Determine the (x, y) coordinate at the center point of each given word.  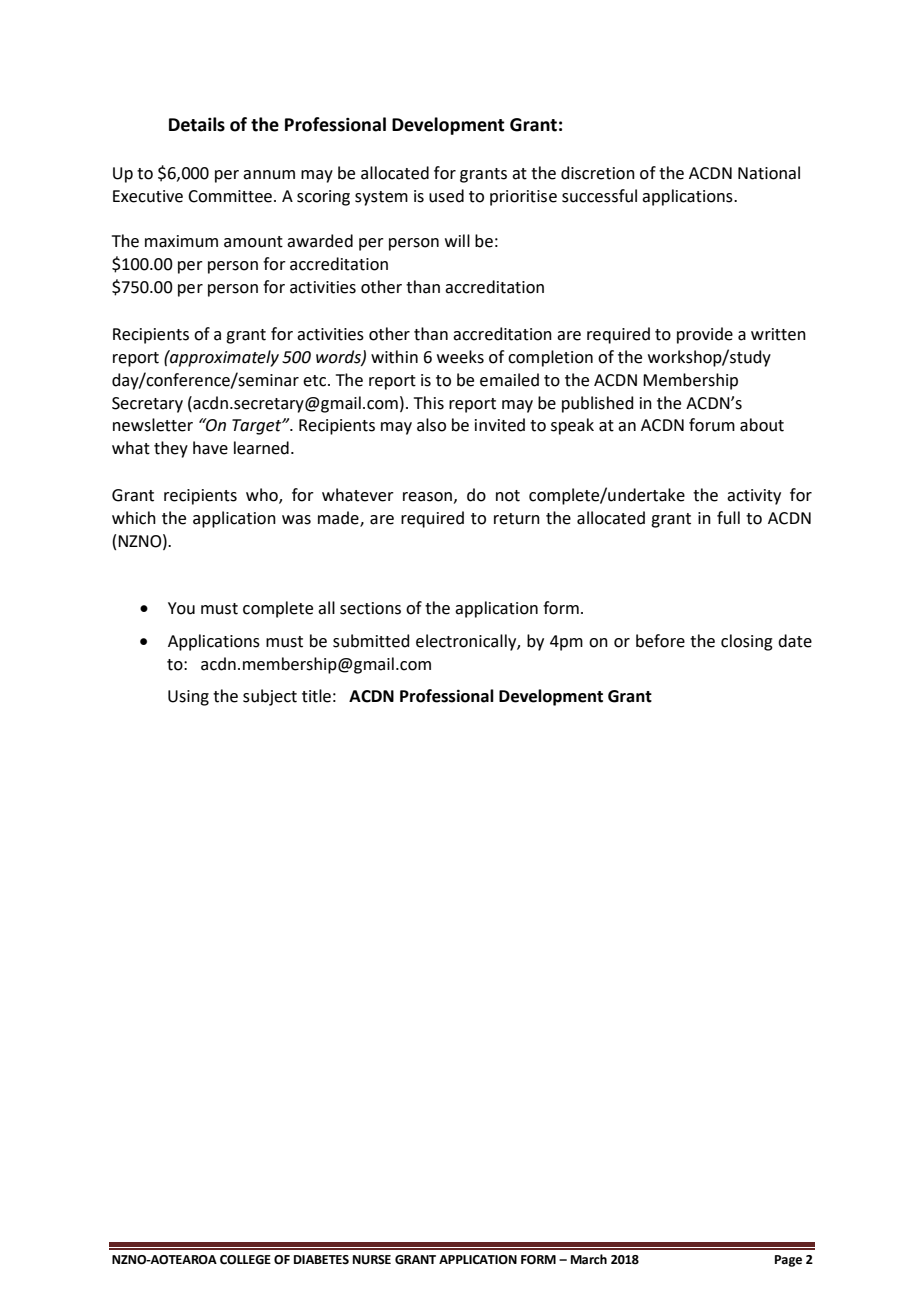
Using (188, 698)
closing (747, 642)
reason (427, 497)
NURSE (372, 1260)
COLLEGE (245, 1260)
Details (197, 124)
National (769, 173)
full (728, 518)
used (446, 196)
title (316, 696)
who (263, 496)
